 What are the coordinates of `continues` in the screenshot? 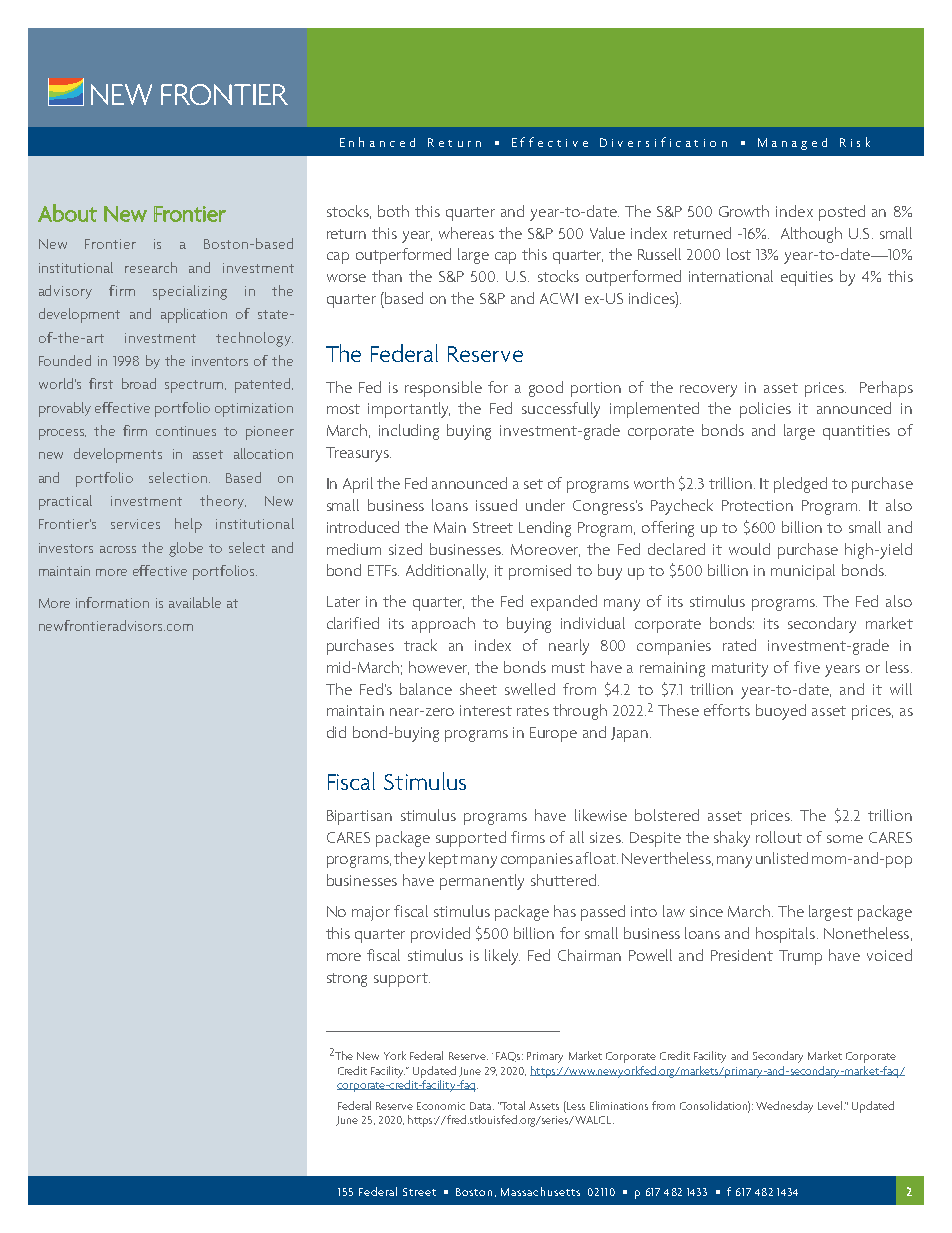 It's located at (186, 431).
